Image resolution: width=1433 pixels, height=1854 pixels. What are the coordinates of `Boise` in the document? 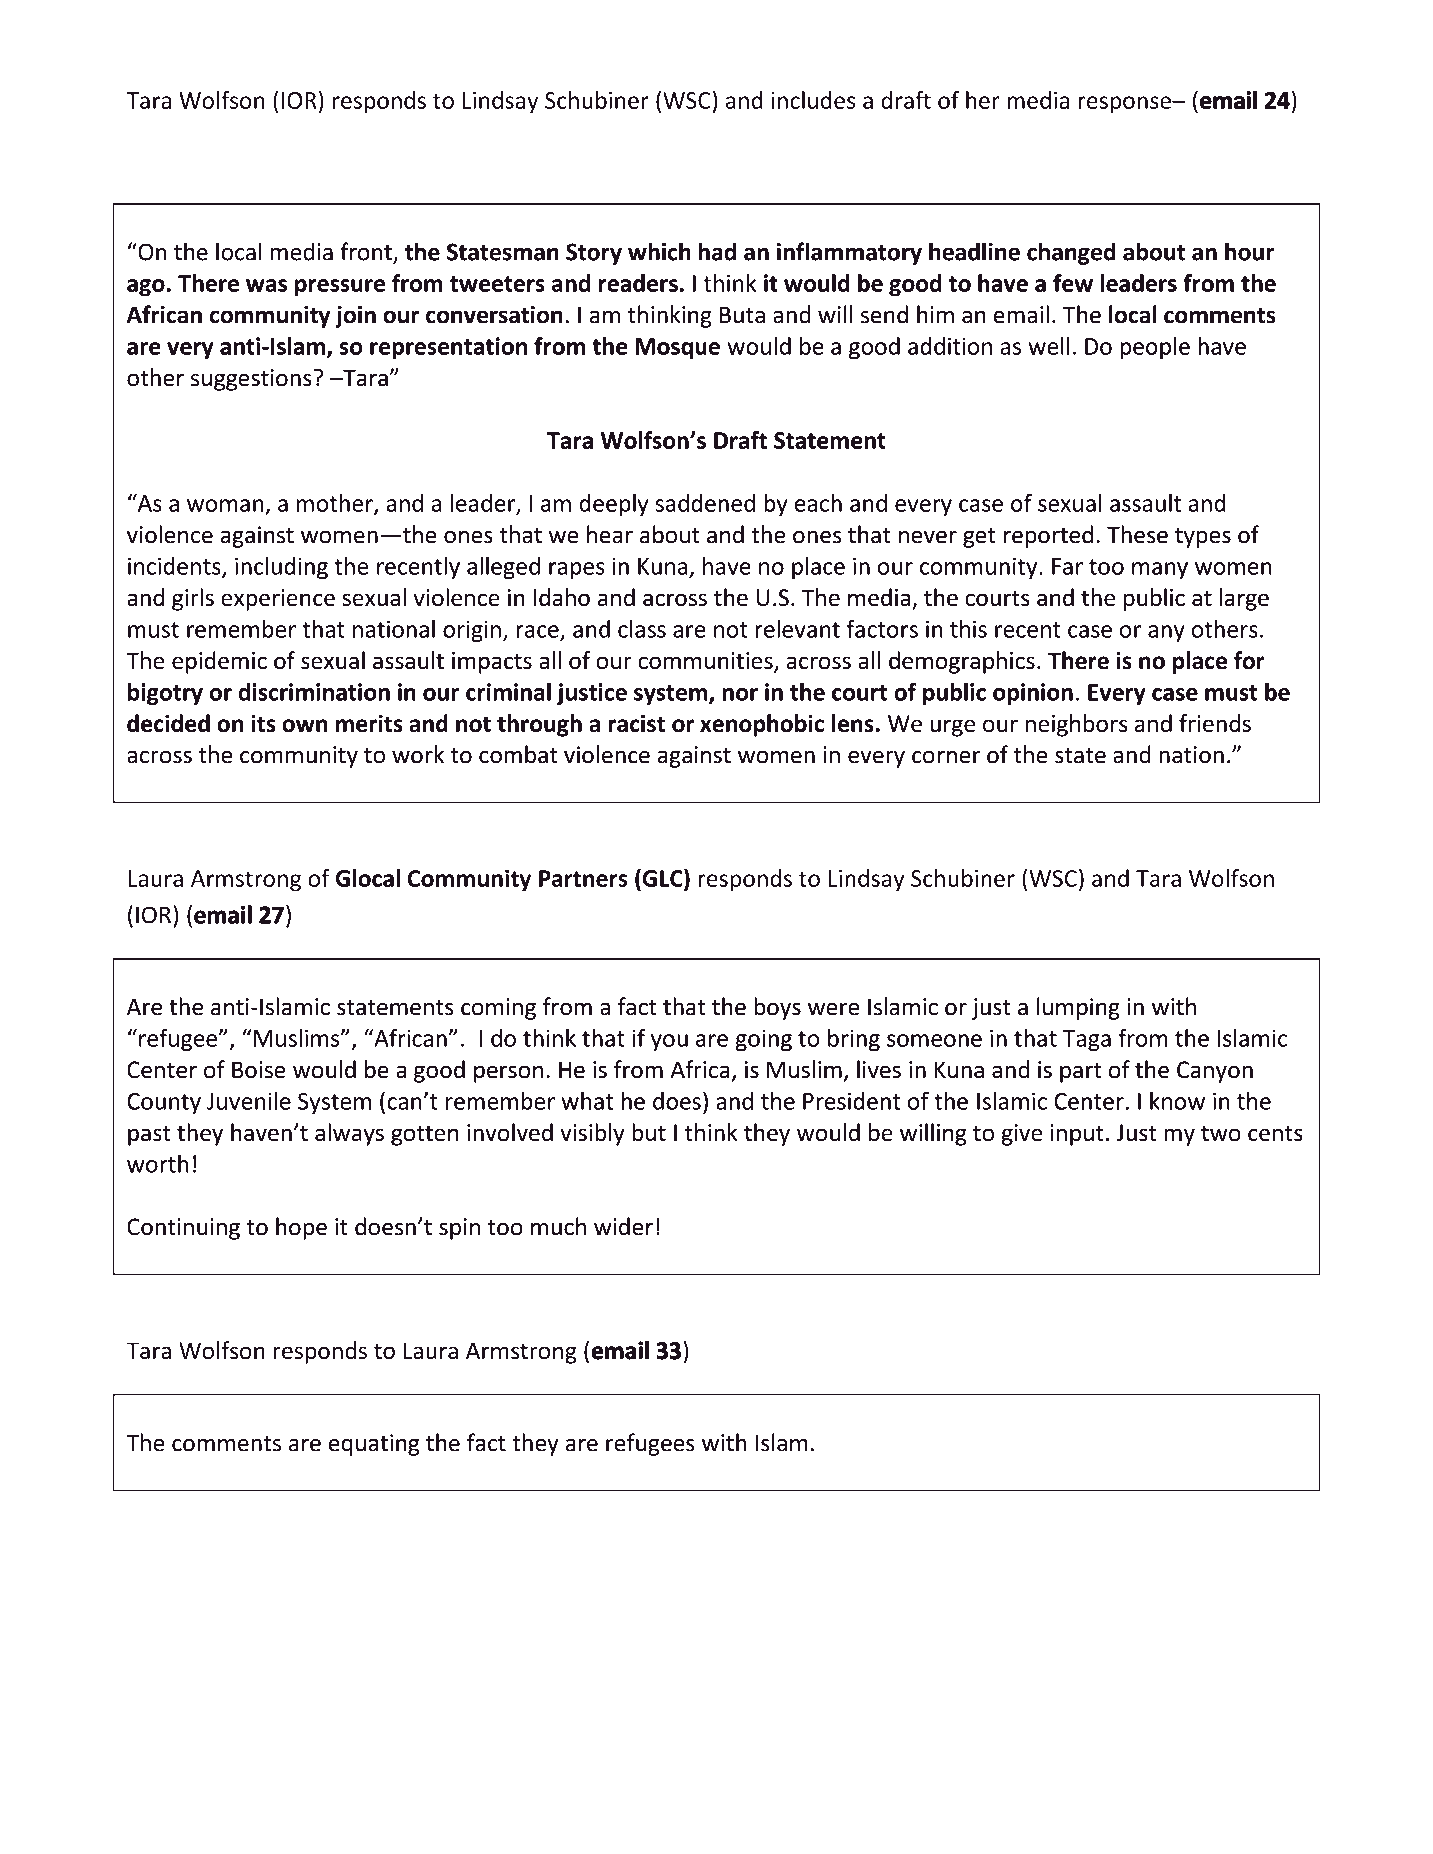 It's located at (259, 1070).
